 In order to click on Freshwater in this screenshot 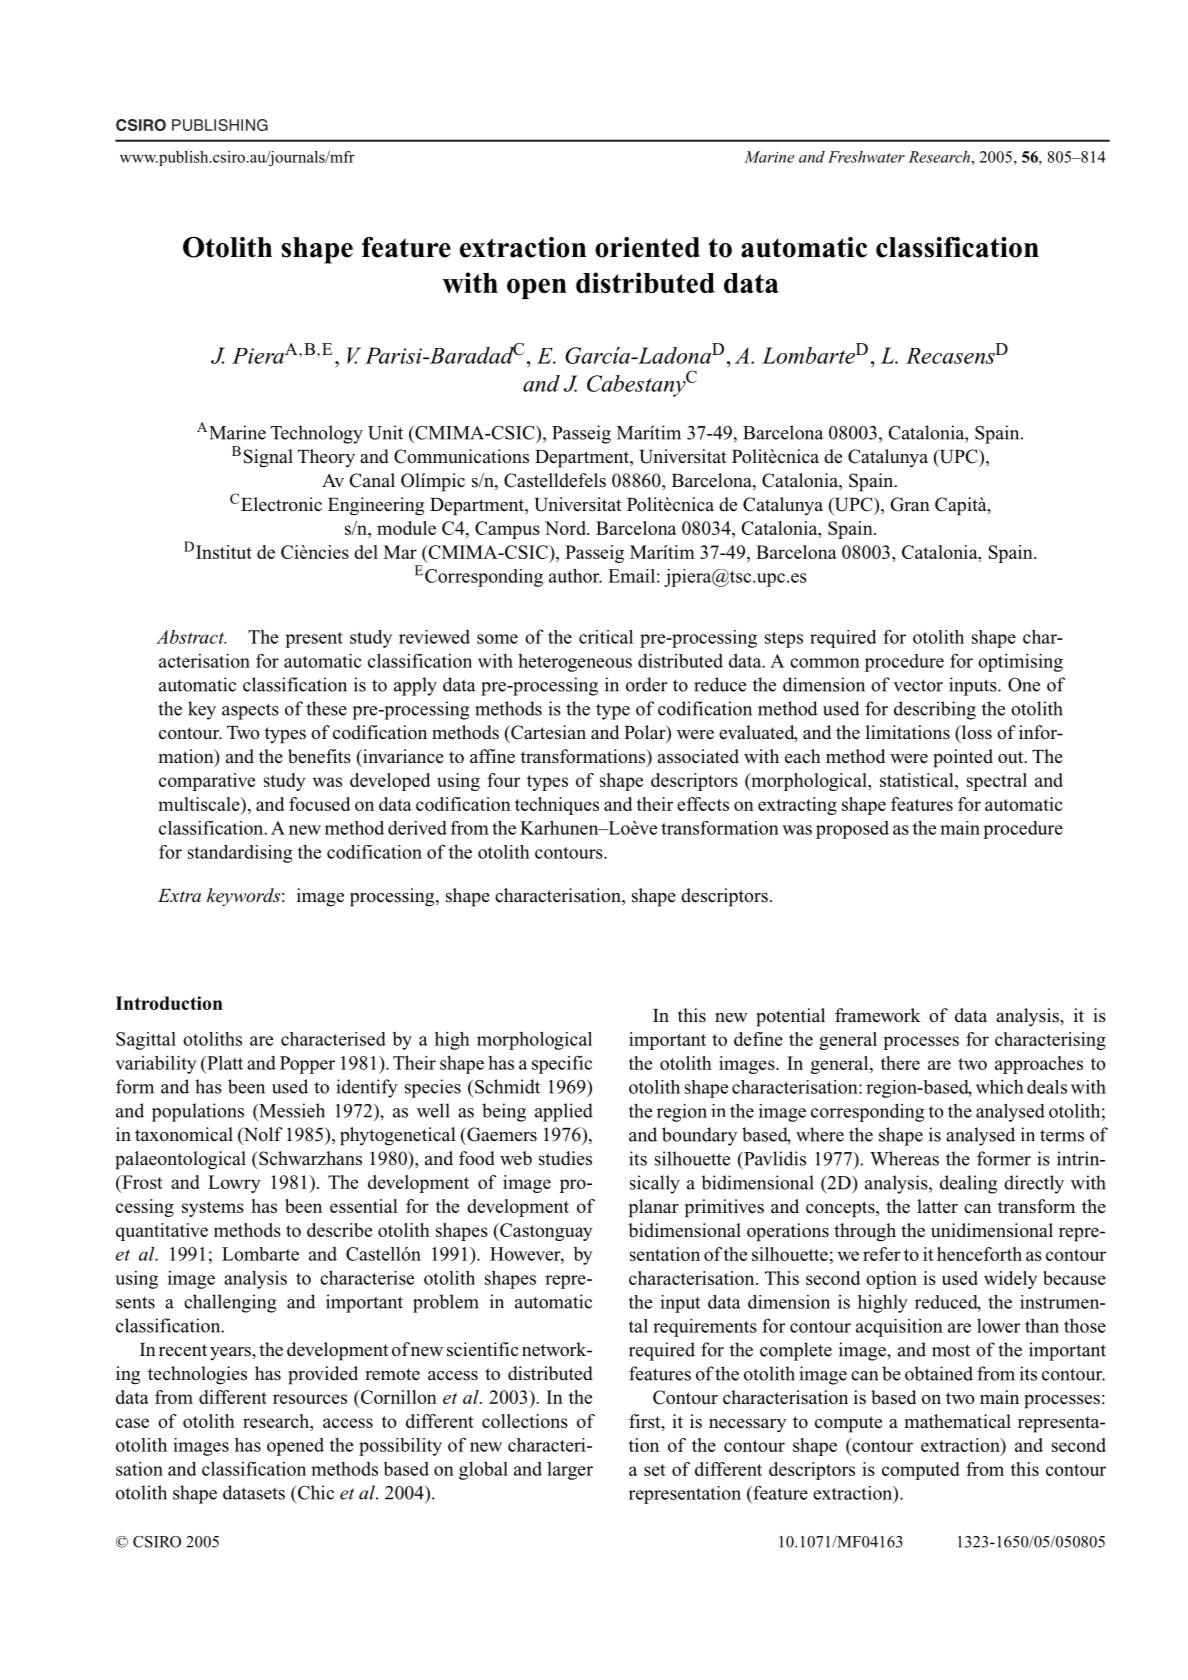, I will do `click(866, 157)`.
